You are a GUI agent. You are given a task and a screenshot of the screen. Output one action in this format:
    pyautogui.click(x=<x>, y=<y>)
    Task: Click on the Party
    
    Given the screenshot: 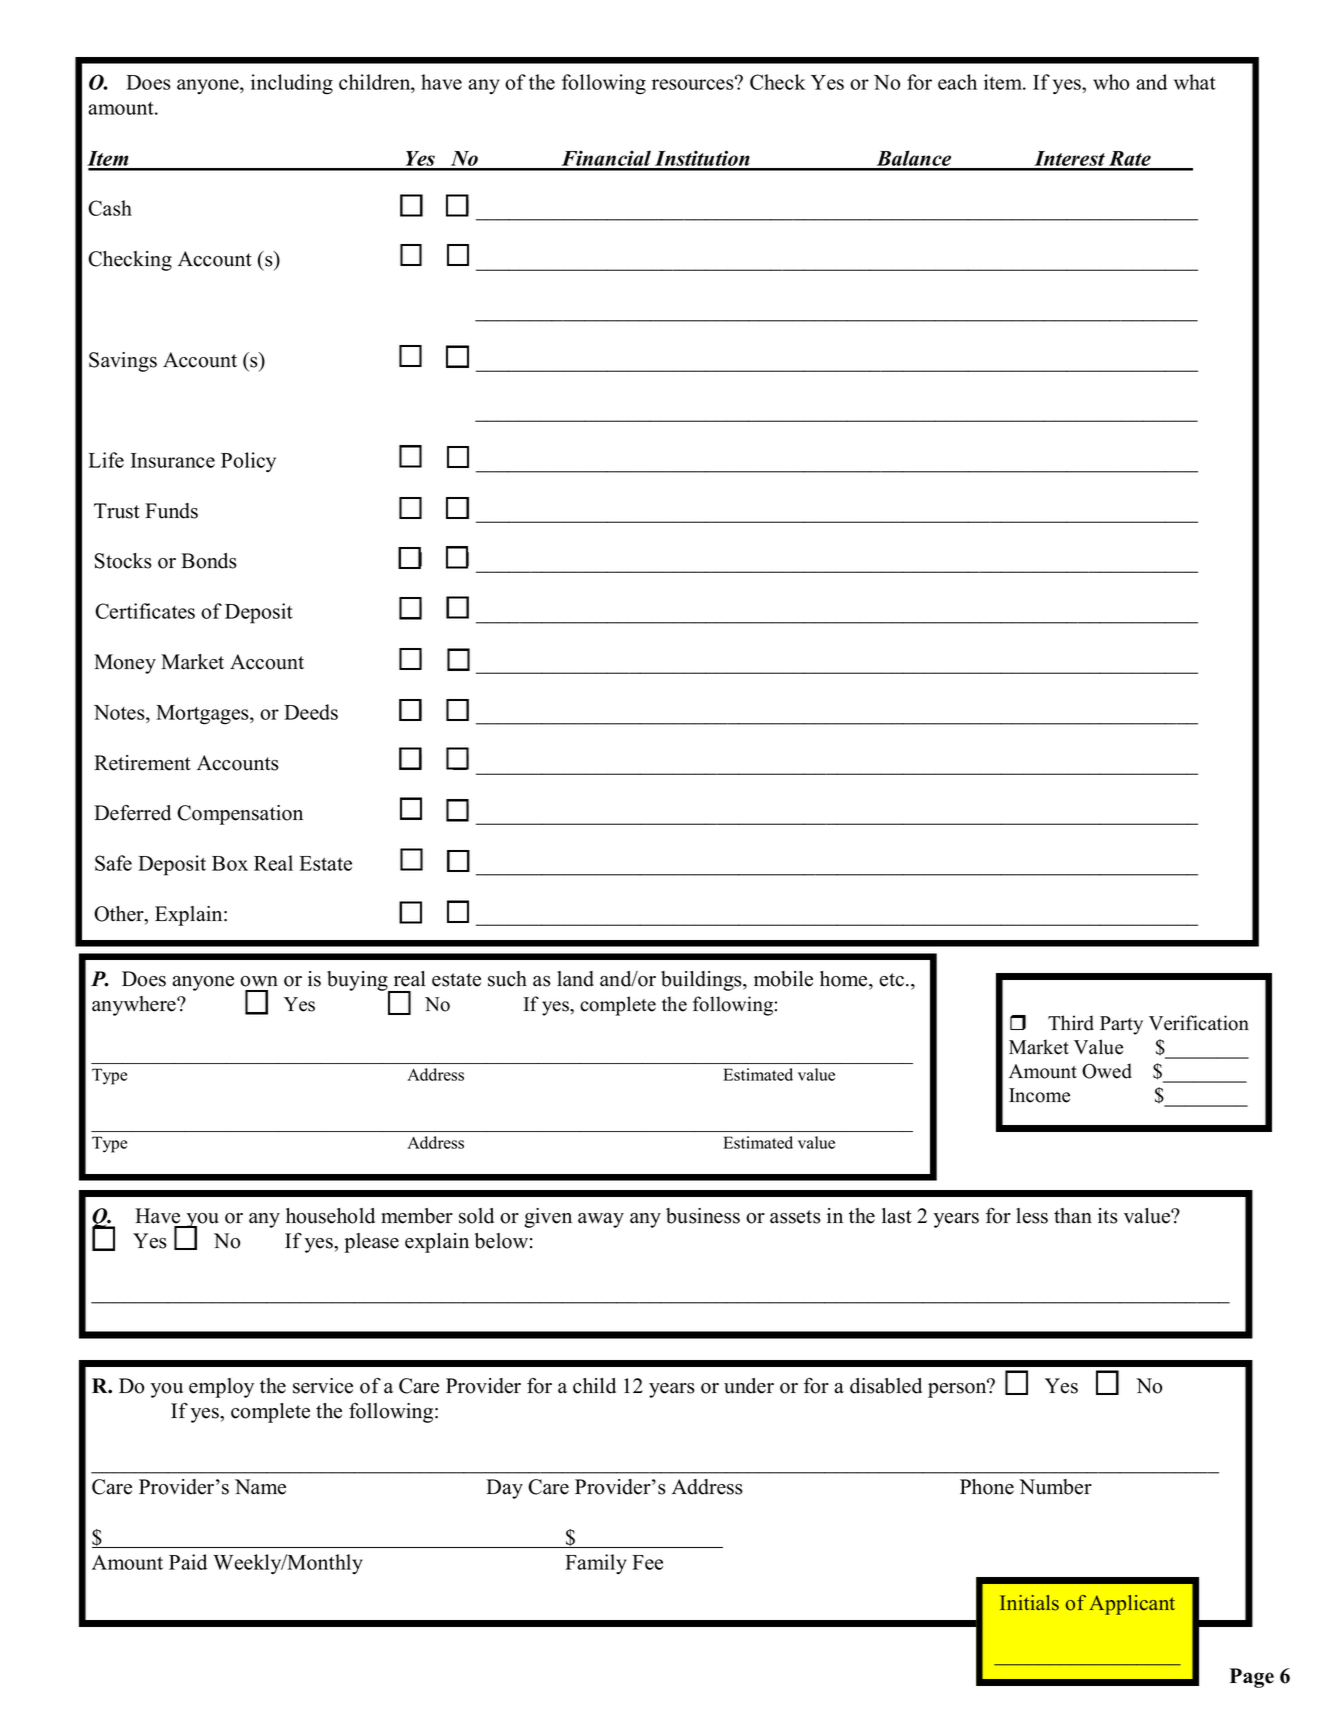 What is the action you would take?
    pyautogui.click(x=1121, y=1025)
